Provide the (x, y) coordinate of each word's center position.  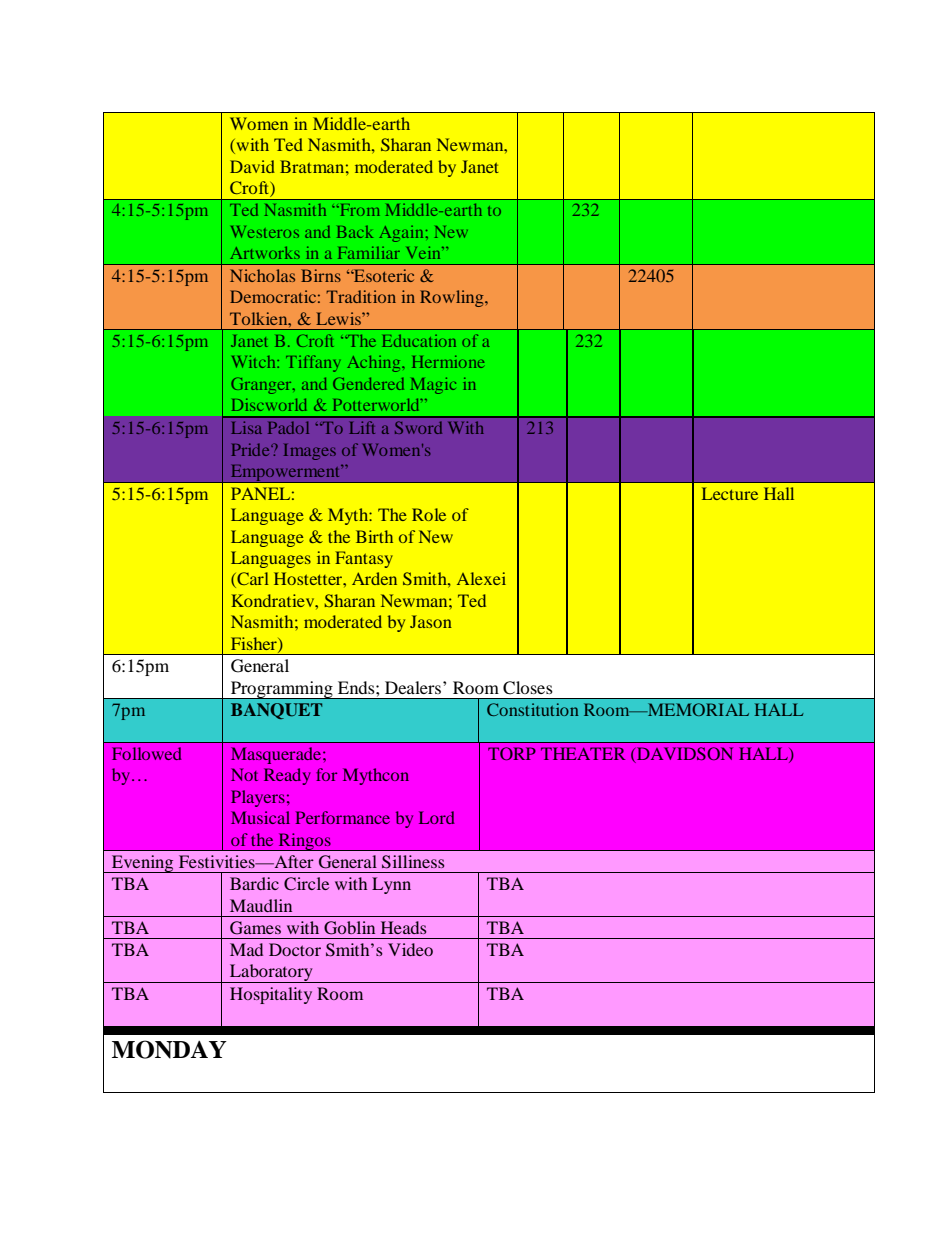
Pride (251, 449)
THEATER (583, 753)
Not (244, 774)
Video (410, 949)
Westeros (265, 232)
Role (429, 514)
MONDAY (169, 1049)
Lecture (730, 493)
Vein (425, 252)
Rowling (453, 298)
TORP (512, 753)
